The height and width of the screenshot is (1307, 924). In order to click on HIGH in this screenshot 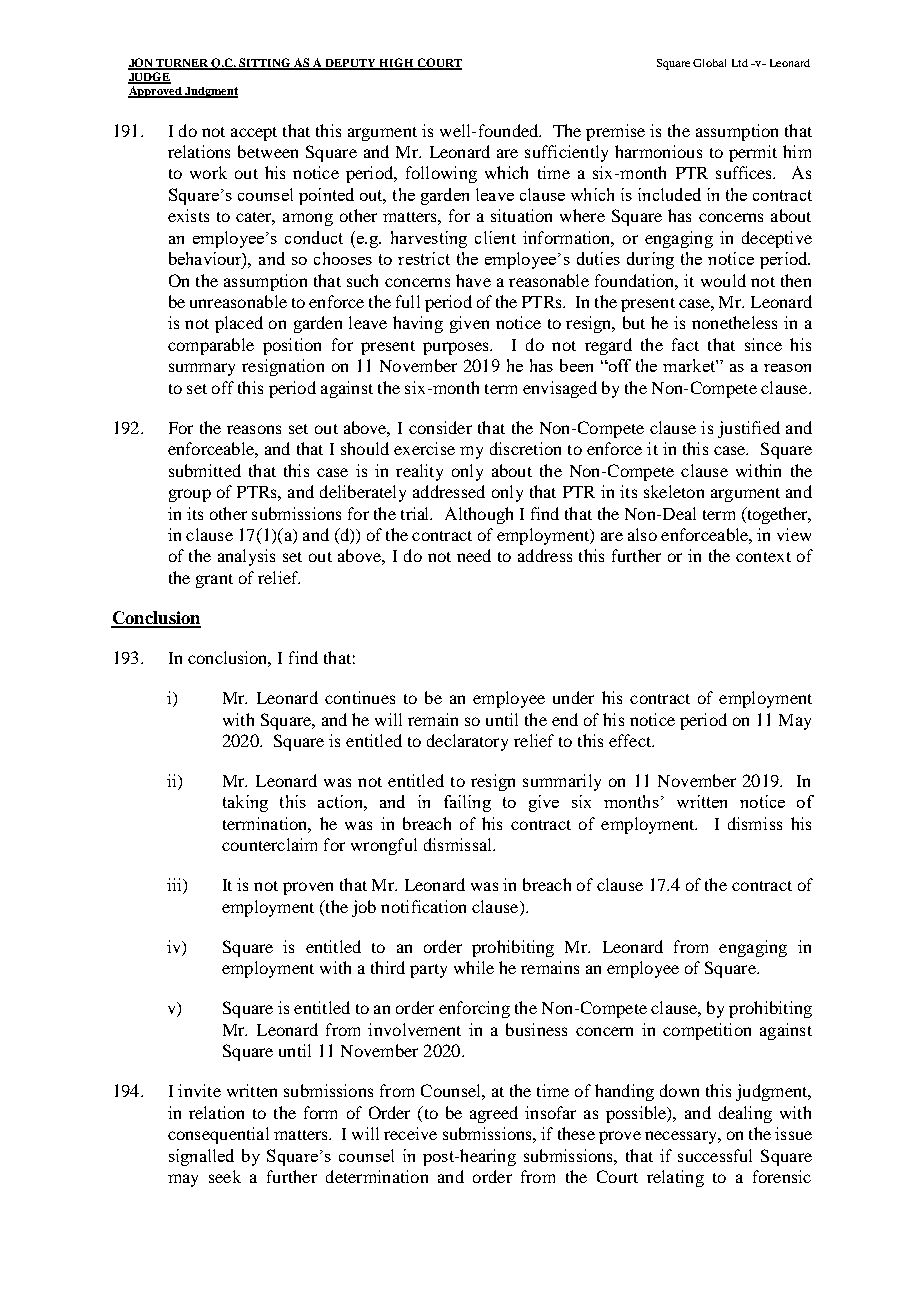, I will do `click(397, 63)`.
